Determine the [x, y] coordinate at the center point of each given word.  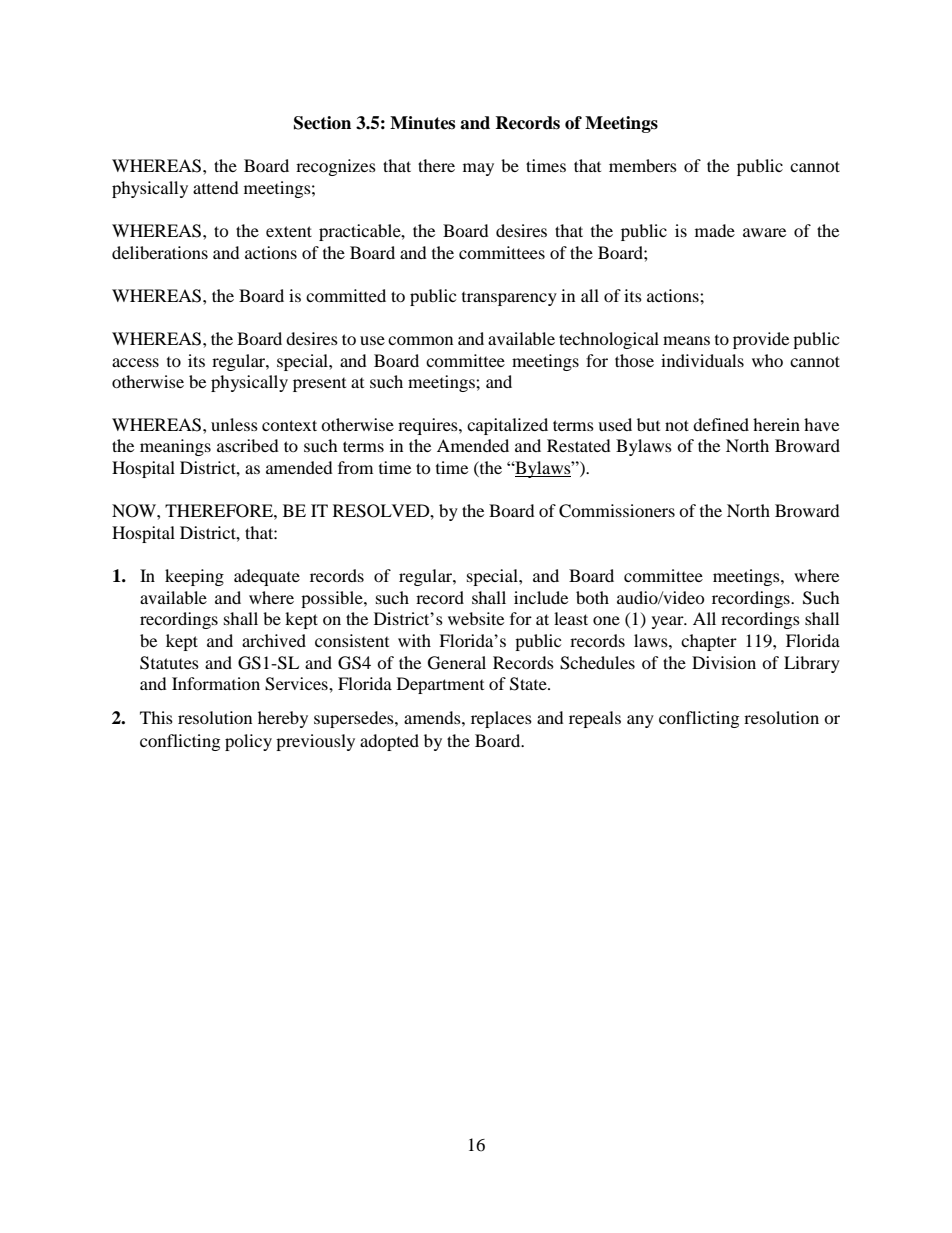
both [592, 597]
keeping [194, 577]
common [420, 340]
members [643, 165]
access [135, 362]
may [478, 169]
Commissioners [617, 511]
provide [761, 340]
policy [248, 742]
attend [216, 187]
